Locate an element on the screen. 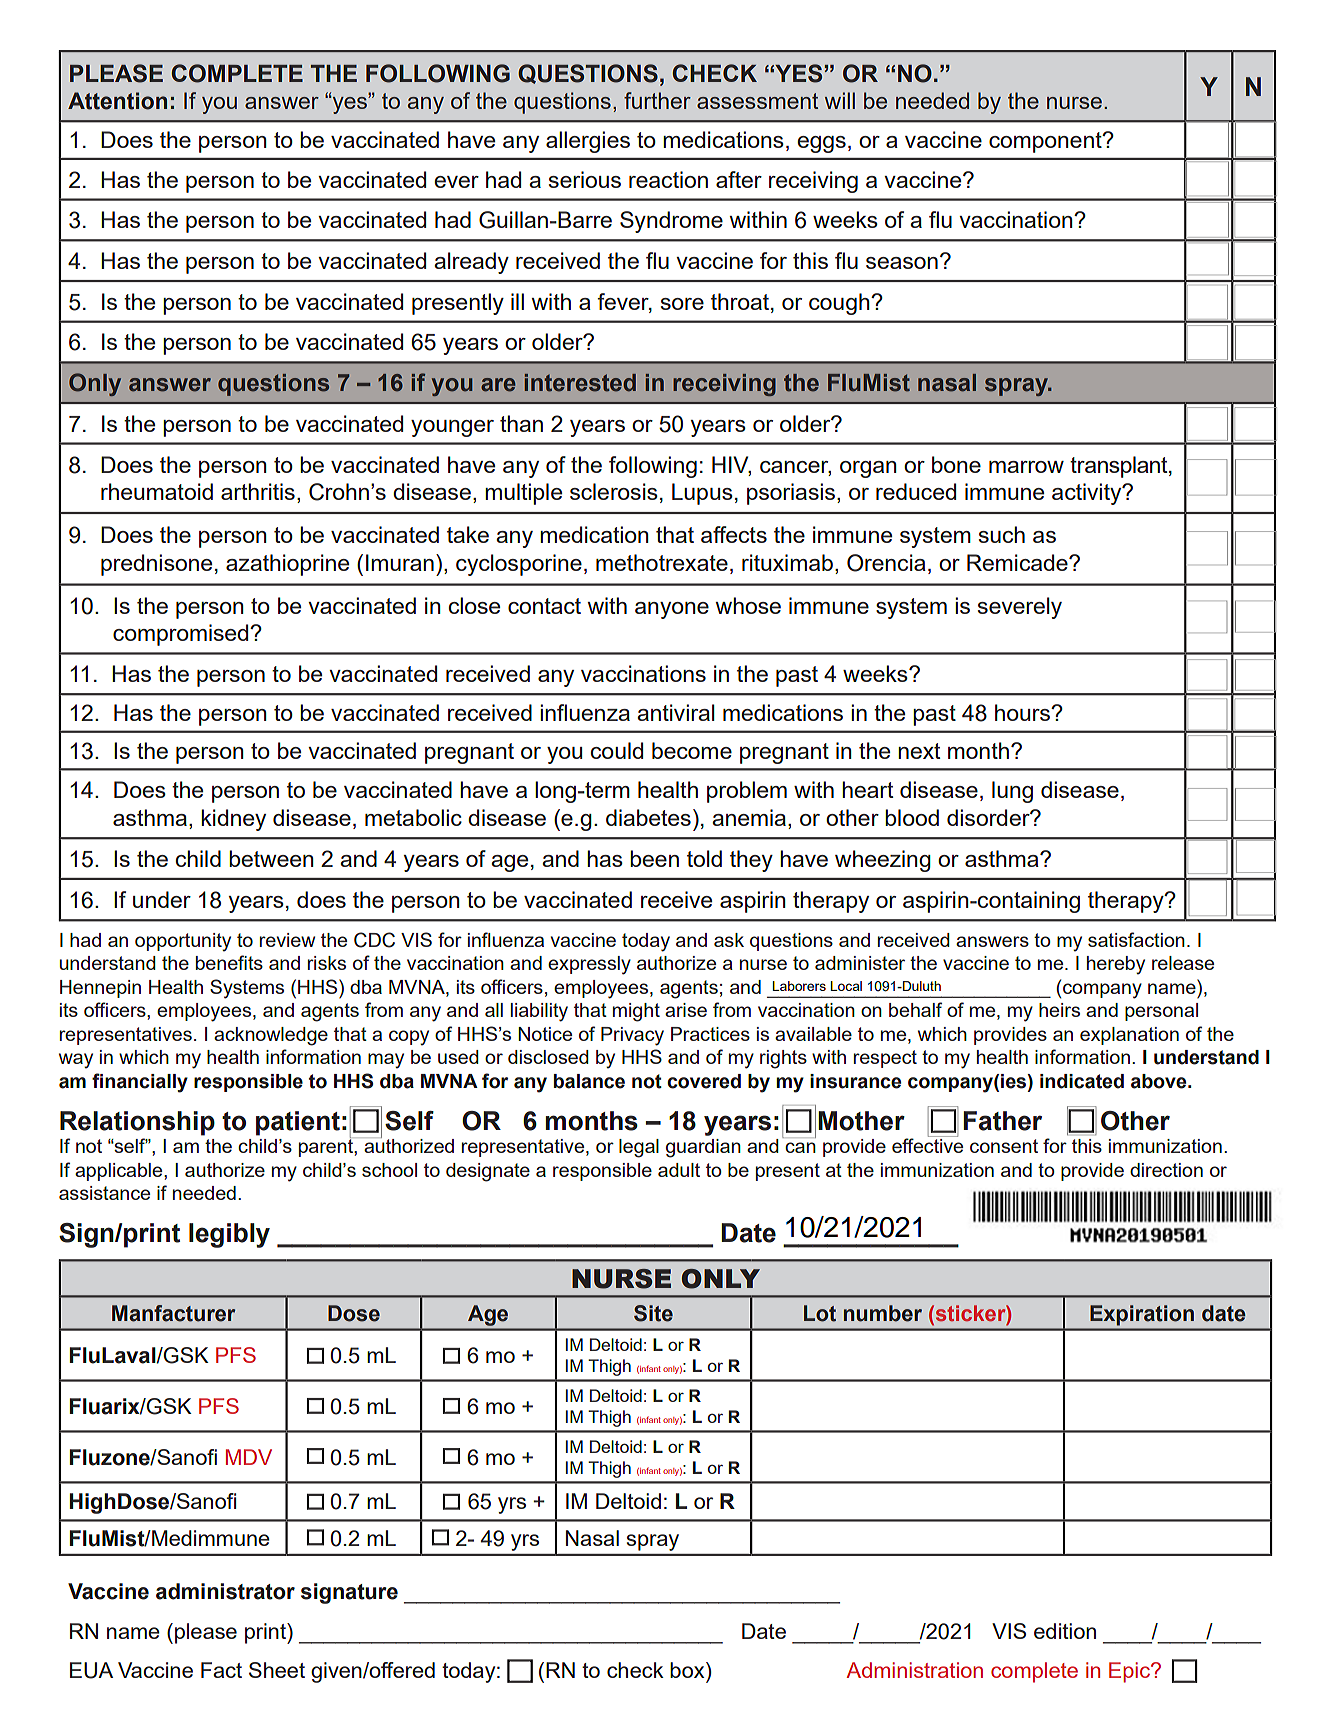  hereby is located at coordinates (1116, 965).
